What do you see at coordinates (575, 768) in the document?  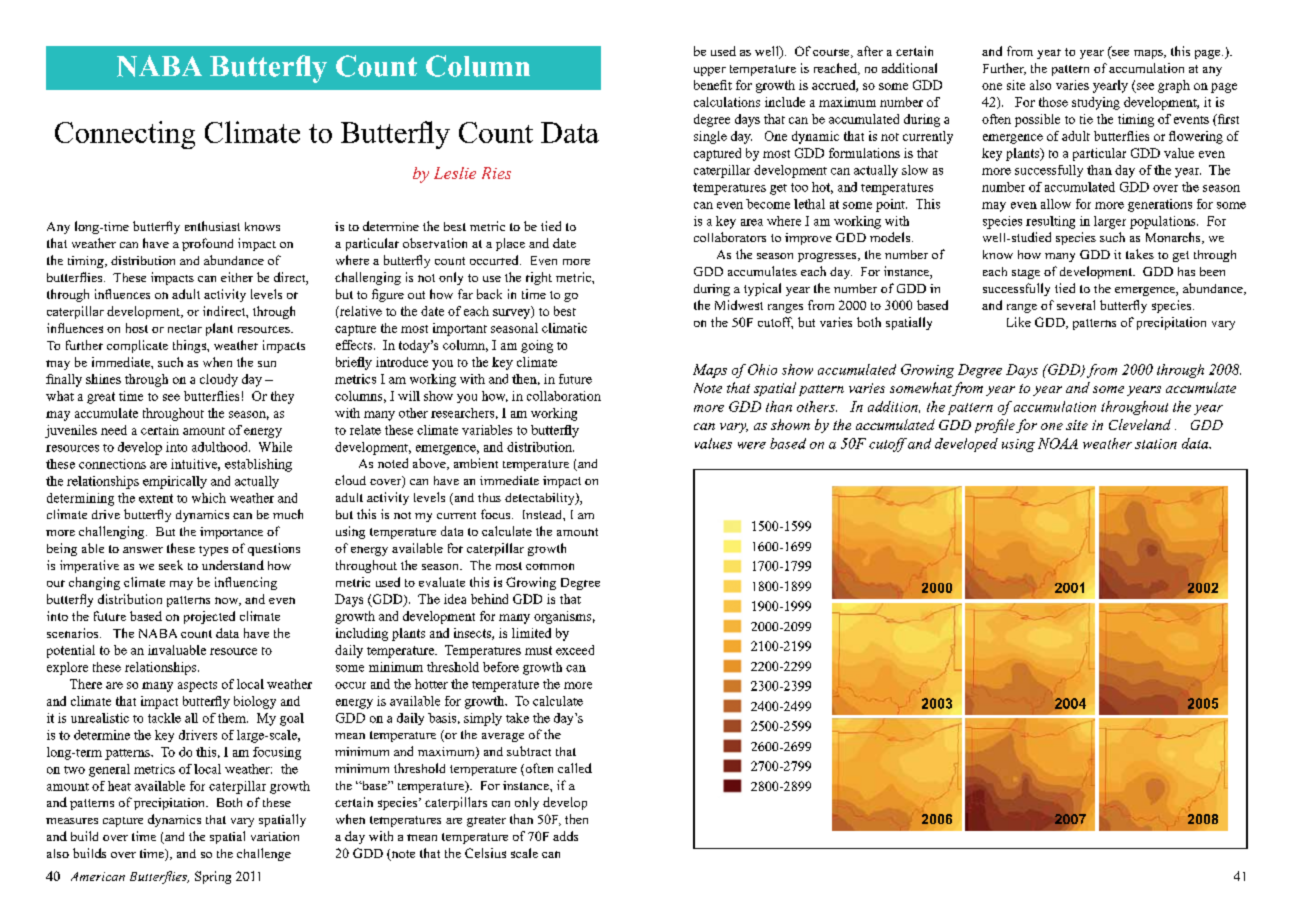 I see `called` at bounding box center [575, 768].
